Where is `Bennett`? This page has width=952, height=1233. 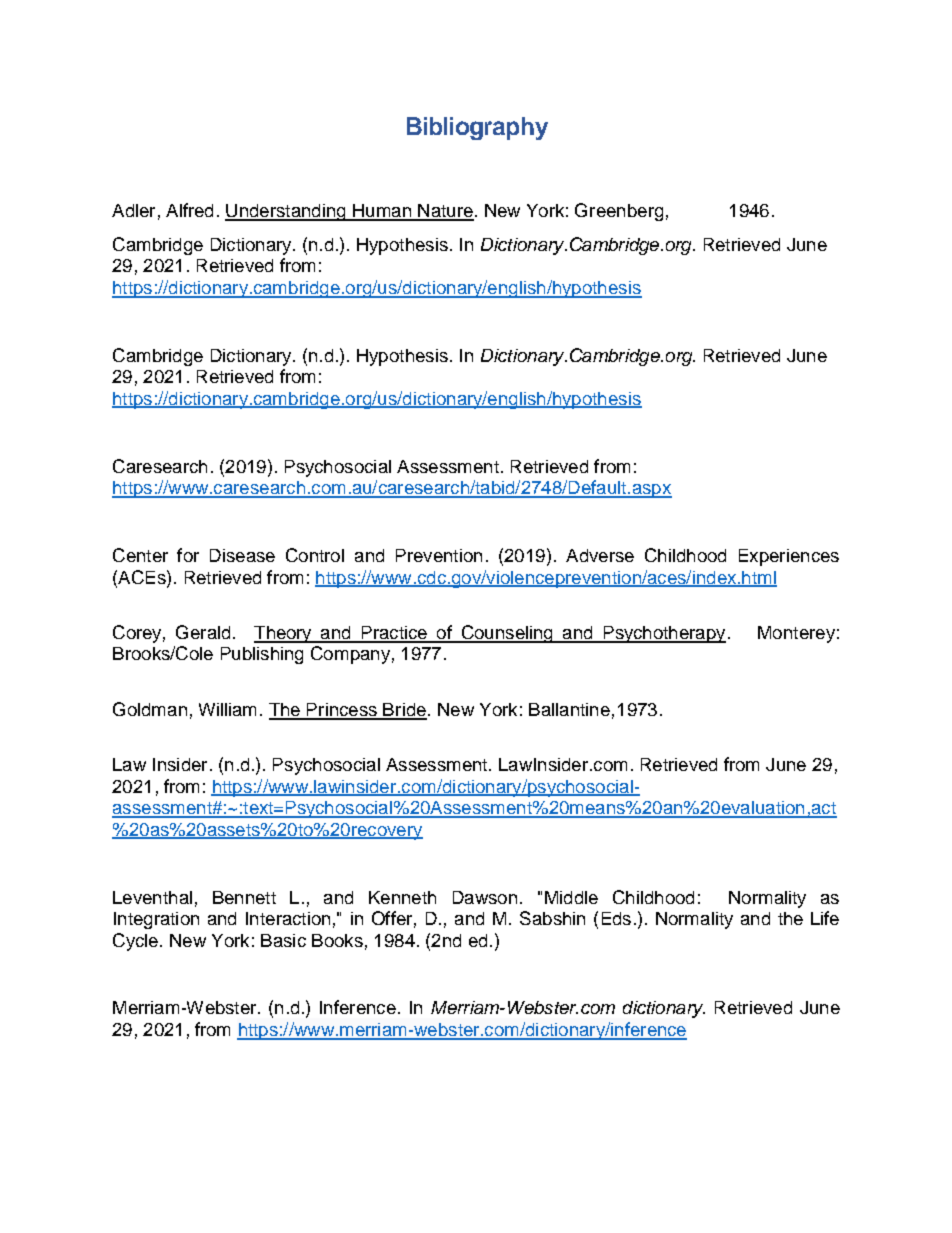 Bennett is located at coordinates (244, 897).
